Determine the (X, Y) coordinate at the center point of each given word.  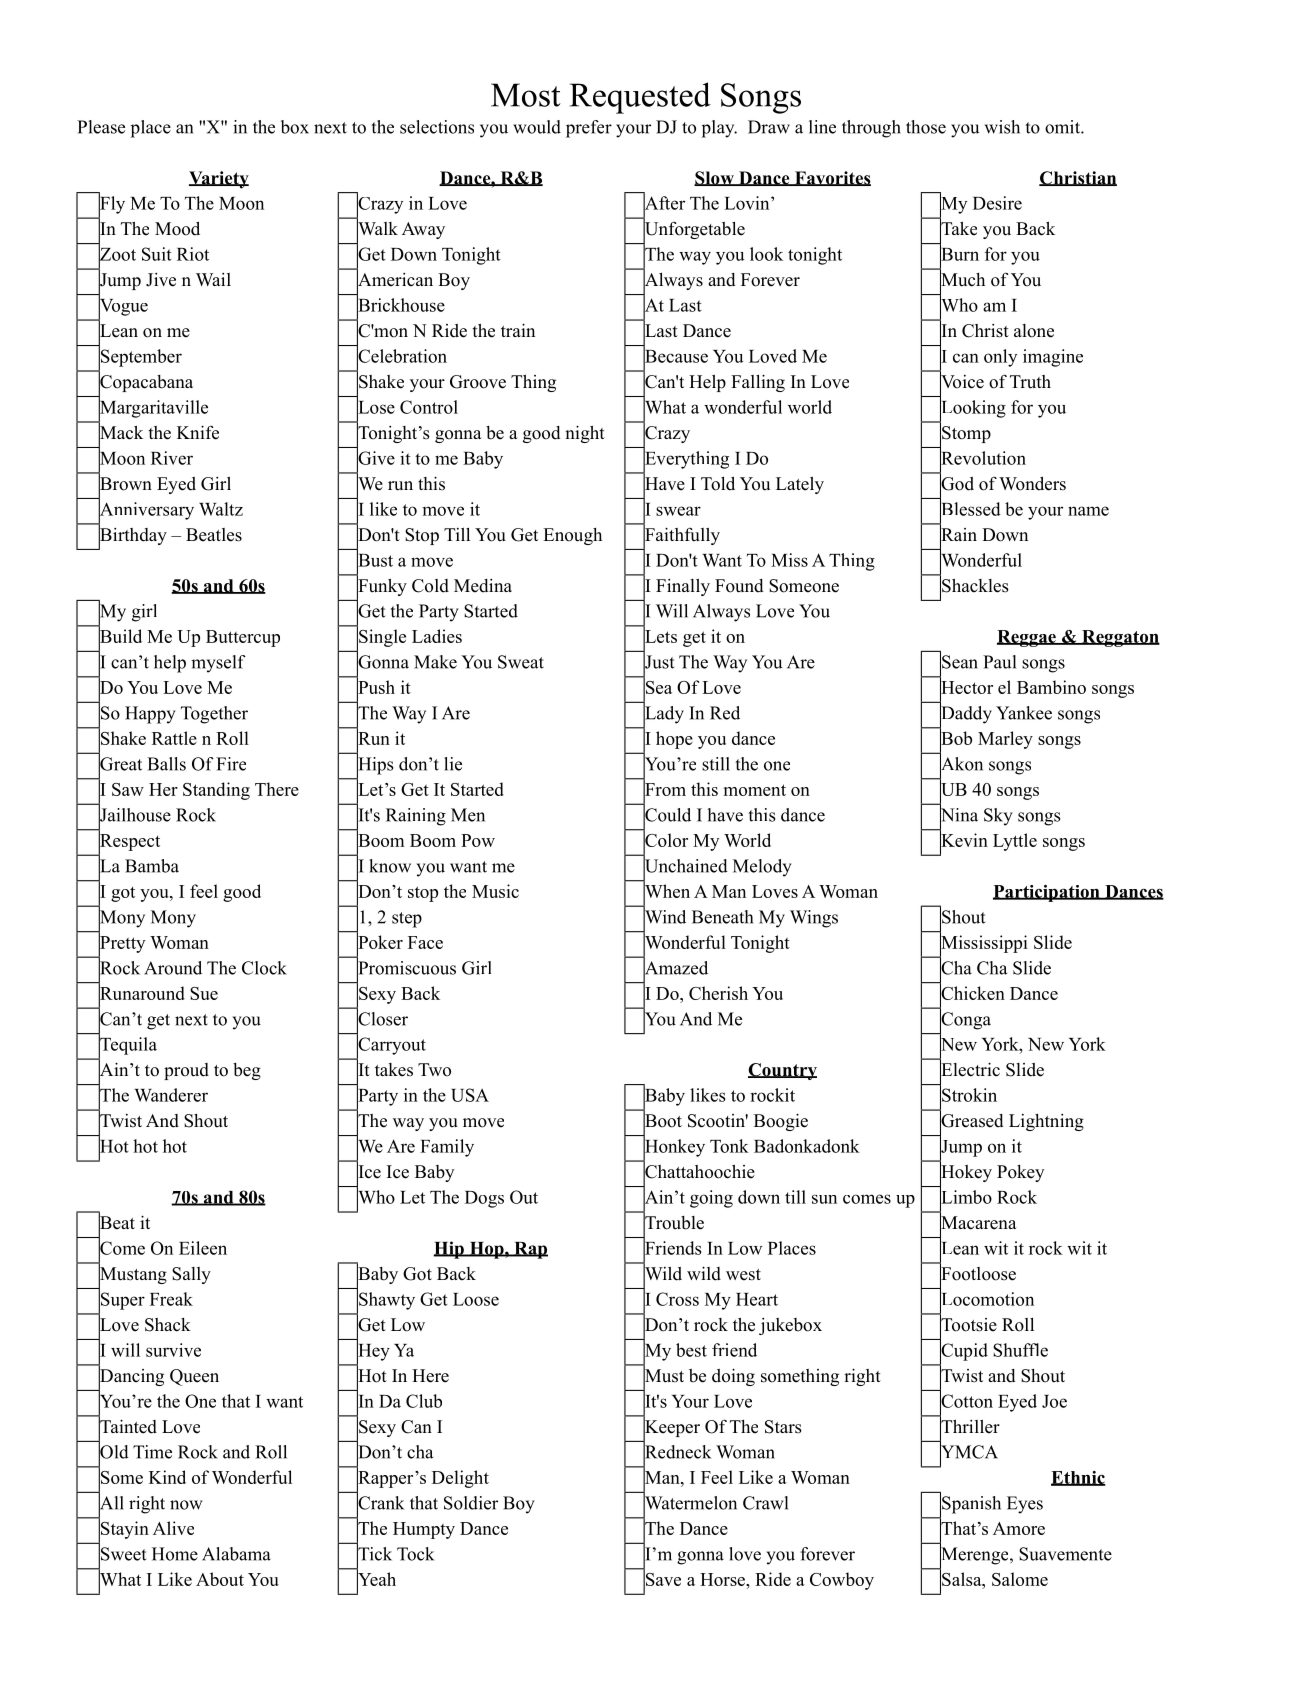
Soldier (471, 1503)
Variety (219, 180)
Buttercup (243, 638)
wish (1002, 127)
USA (470, 1095)
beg (247, 1071)
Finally (683, 587)
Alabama (236, 1554)
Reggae (1027, 638)
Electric (970, 1069)
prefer (589, 129)
